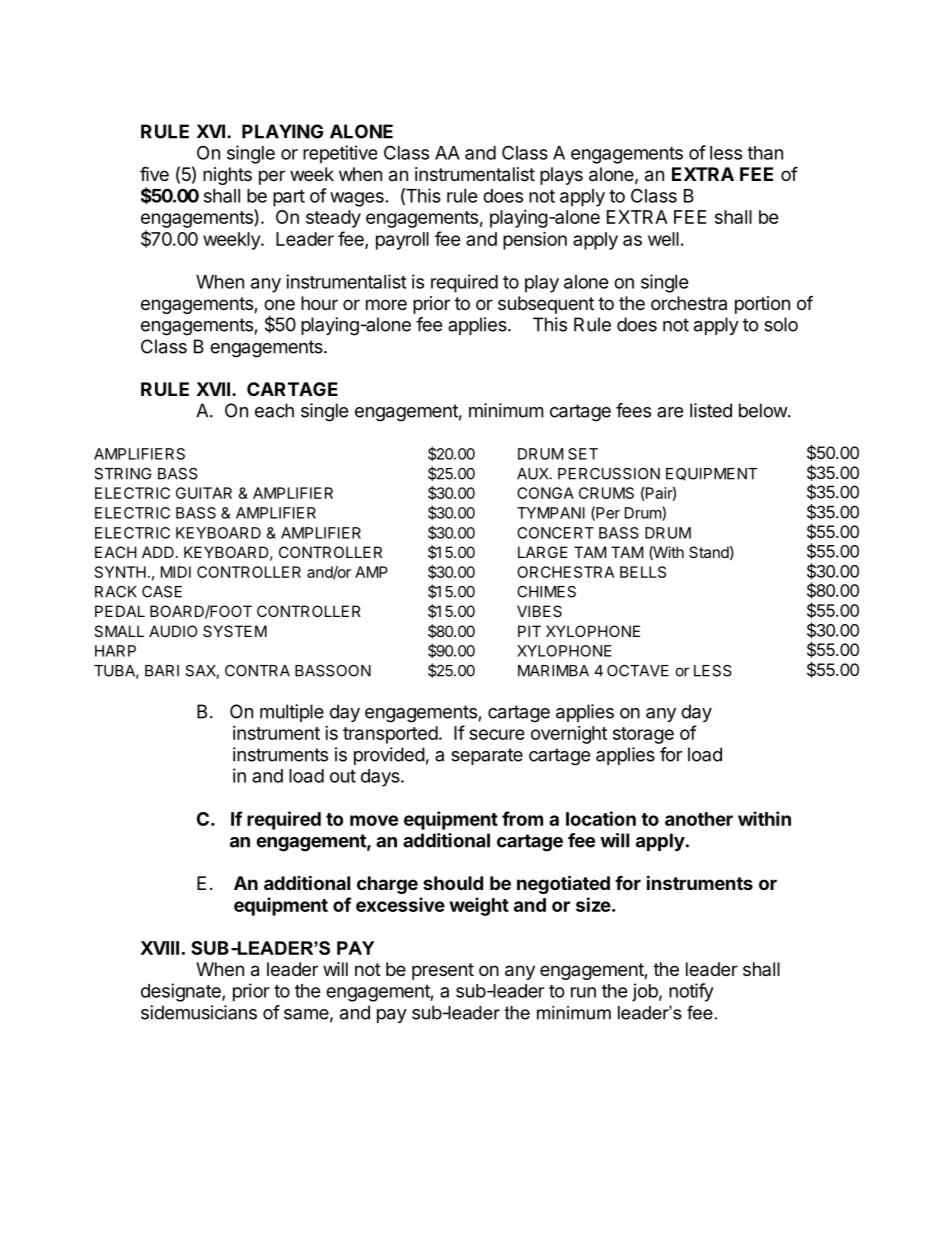 Image resolution: width=952 pixels, height=1233 pixels. Describe the element at coordinates (292, 713) in the screenshot. I see `multiple` at that location.
